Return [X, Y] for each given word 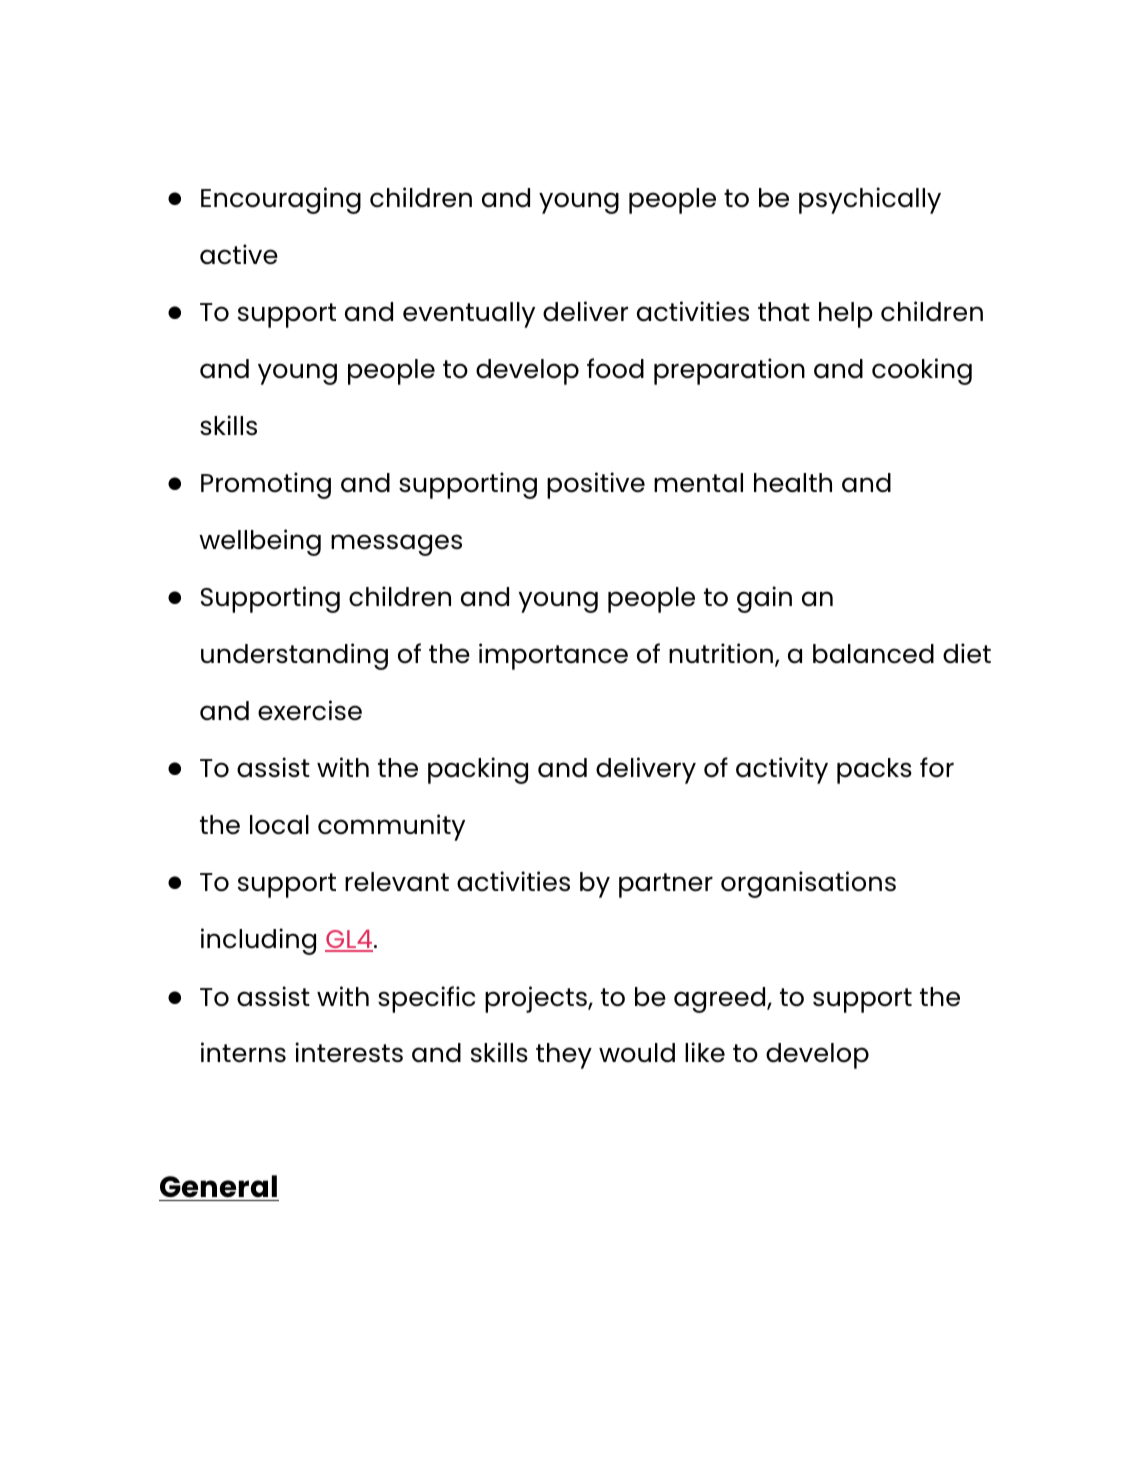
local [279, 825]
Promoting [266, 485]
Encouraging [281, 200]
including [258, 941]
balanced [873, 654]
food [615, 368]
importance [553, 656]
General [219, 1188]
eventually [469, 315]
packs [874, 771]
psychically [870, 200]
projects [537, 999]
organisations [808, 884]
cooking [922, 371]
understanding [294, 656]
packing [478, 770]
